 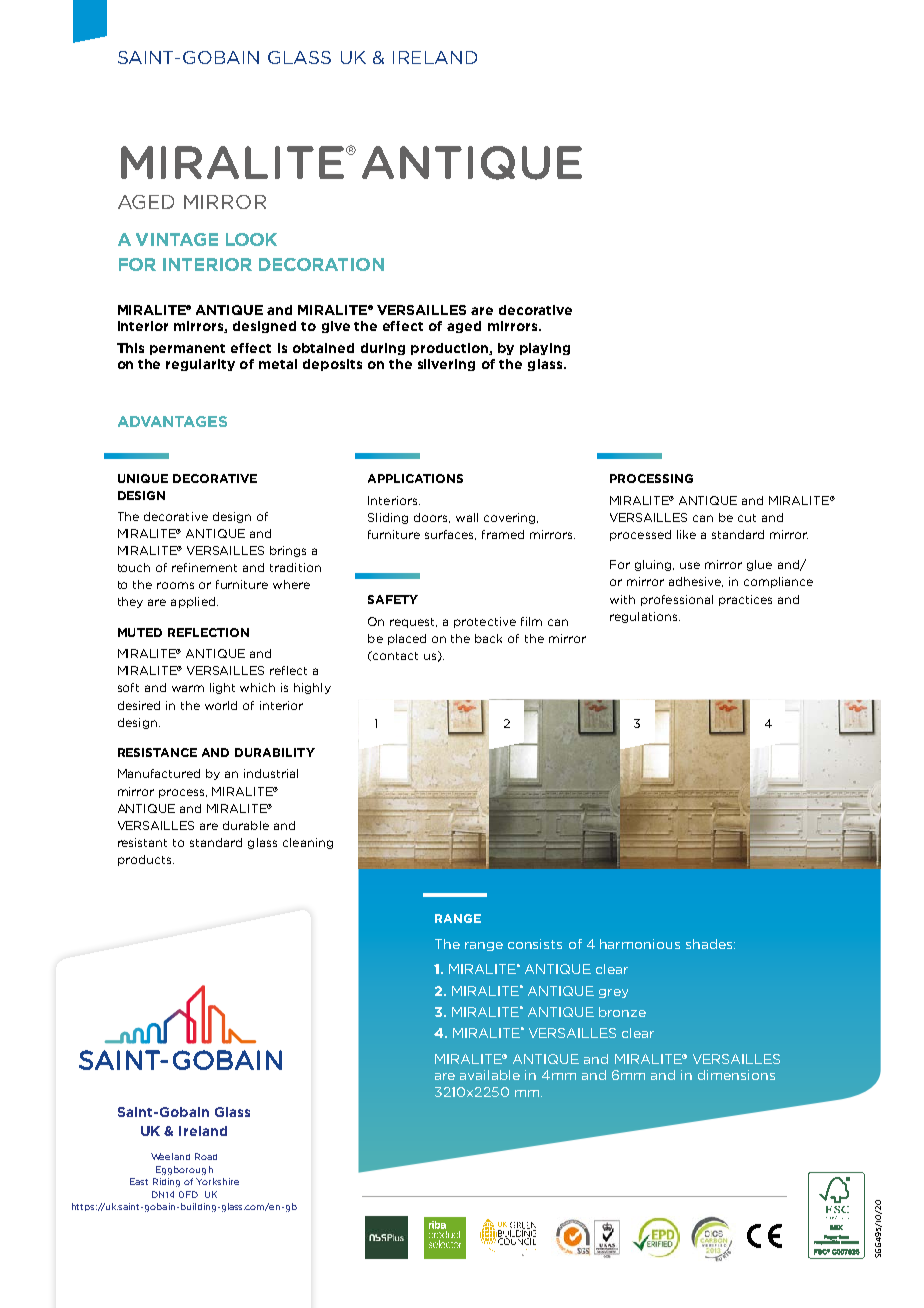 What do you see at coordinates (710, 944) in the page?
I see `shades` at bounding box center [710, 944].
